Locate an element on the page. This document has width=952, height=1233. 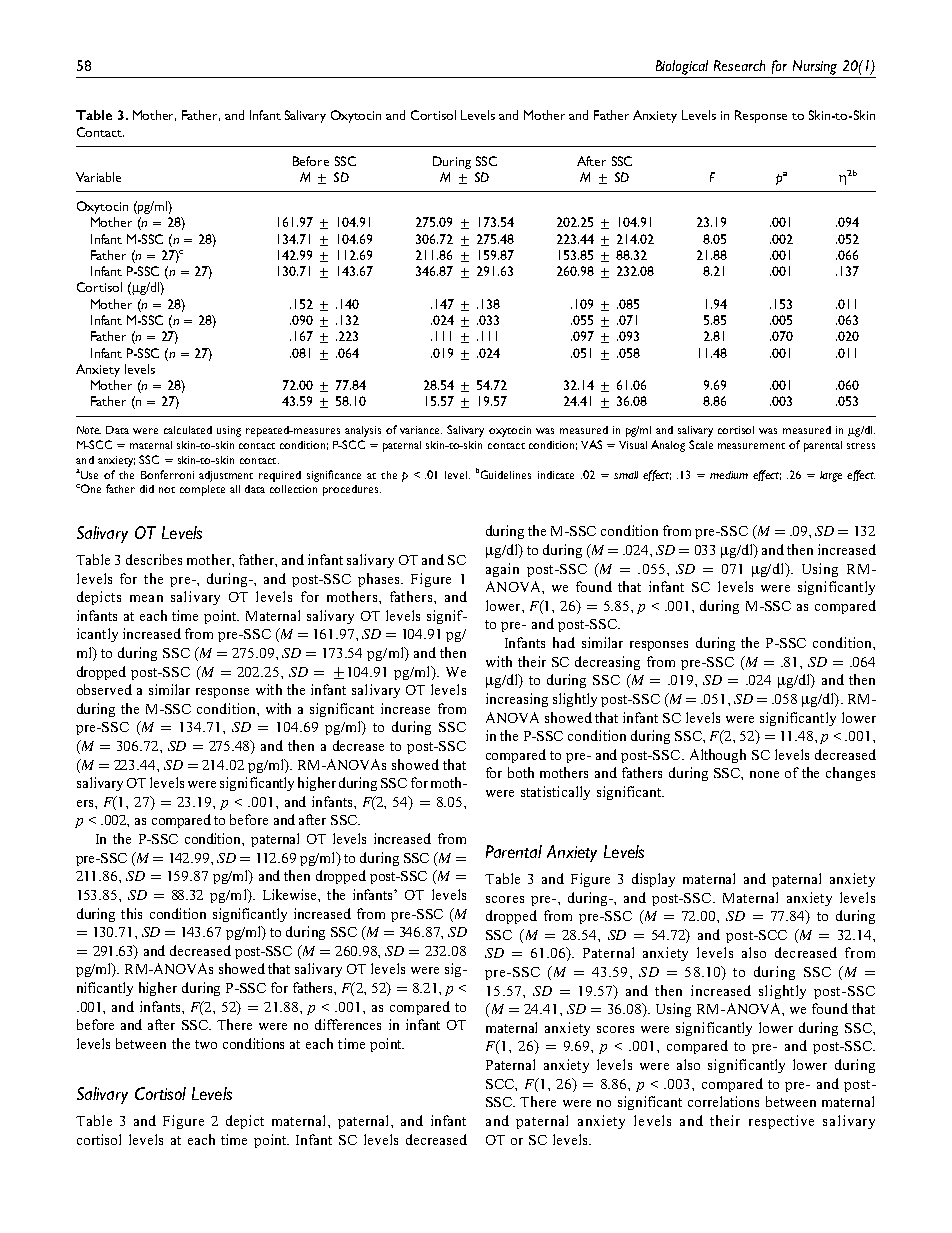
Variable is located at coordinates (98, 177).
